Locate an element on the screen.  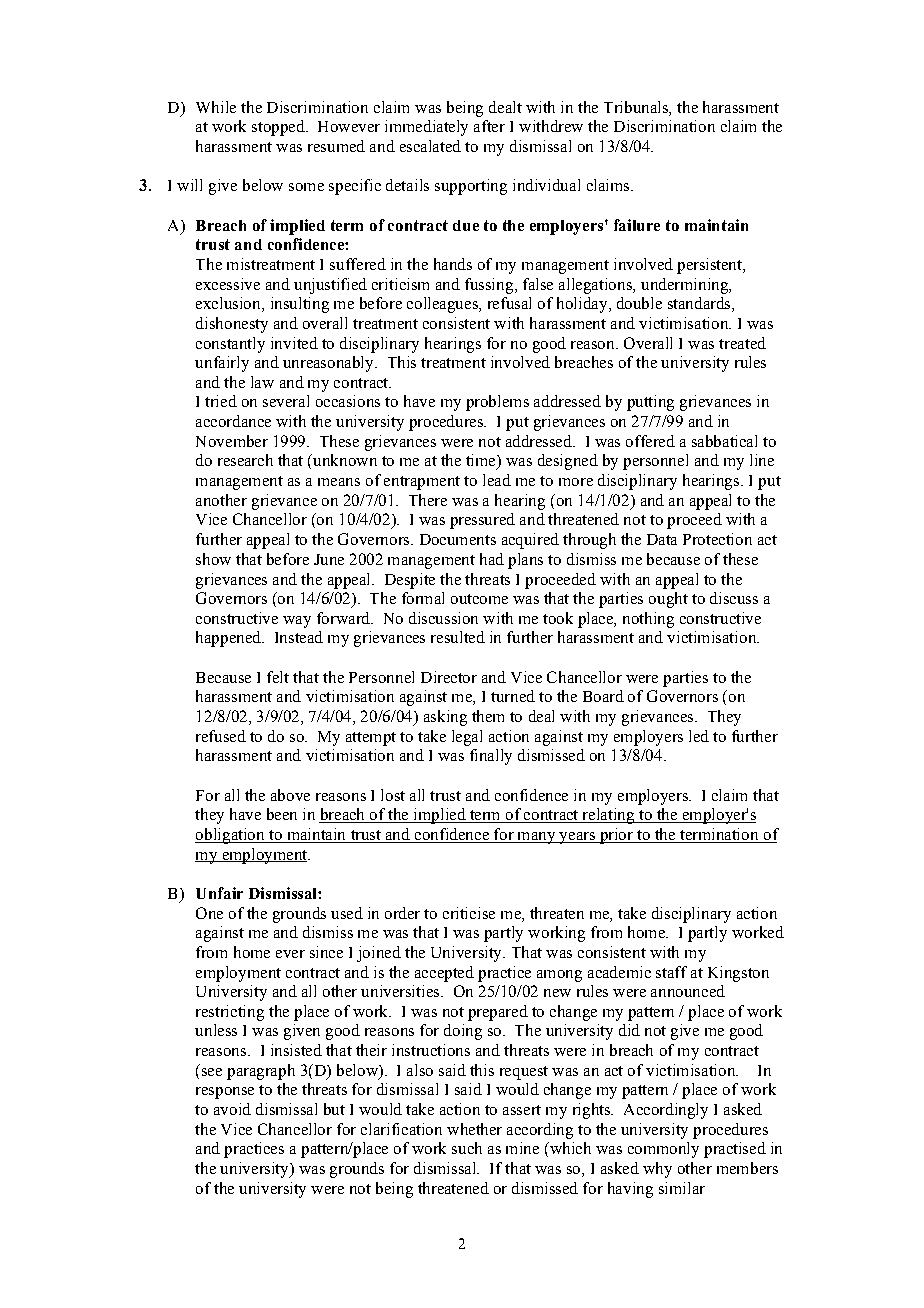
obligation is located at coordinates (231, 836).
